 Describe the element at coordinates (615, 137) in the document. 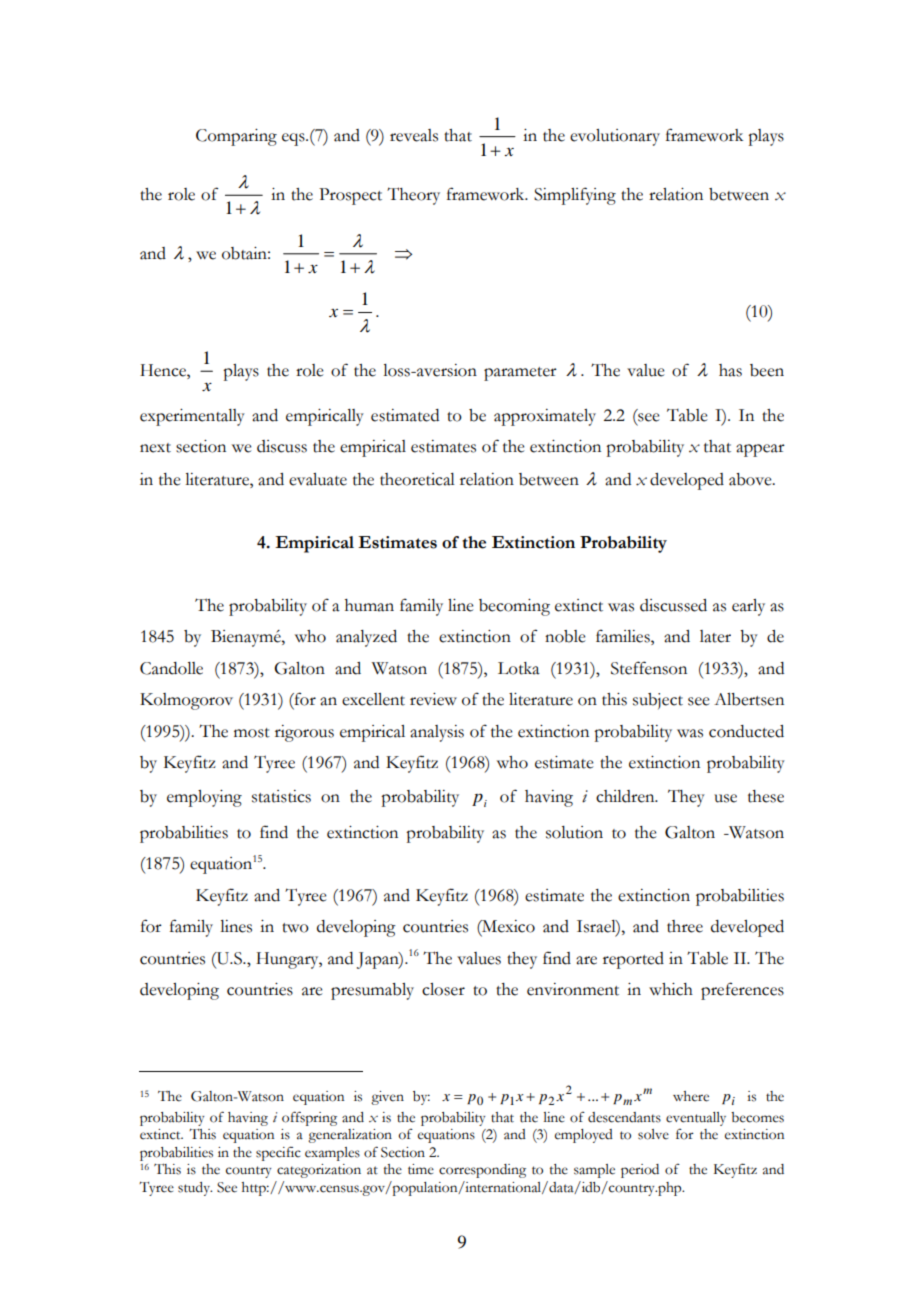

I see `evolutionary` at that location.
